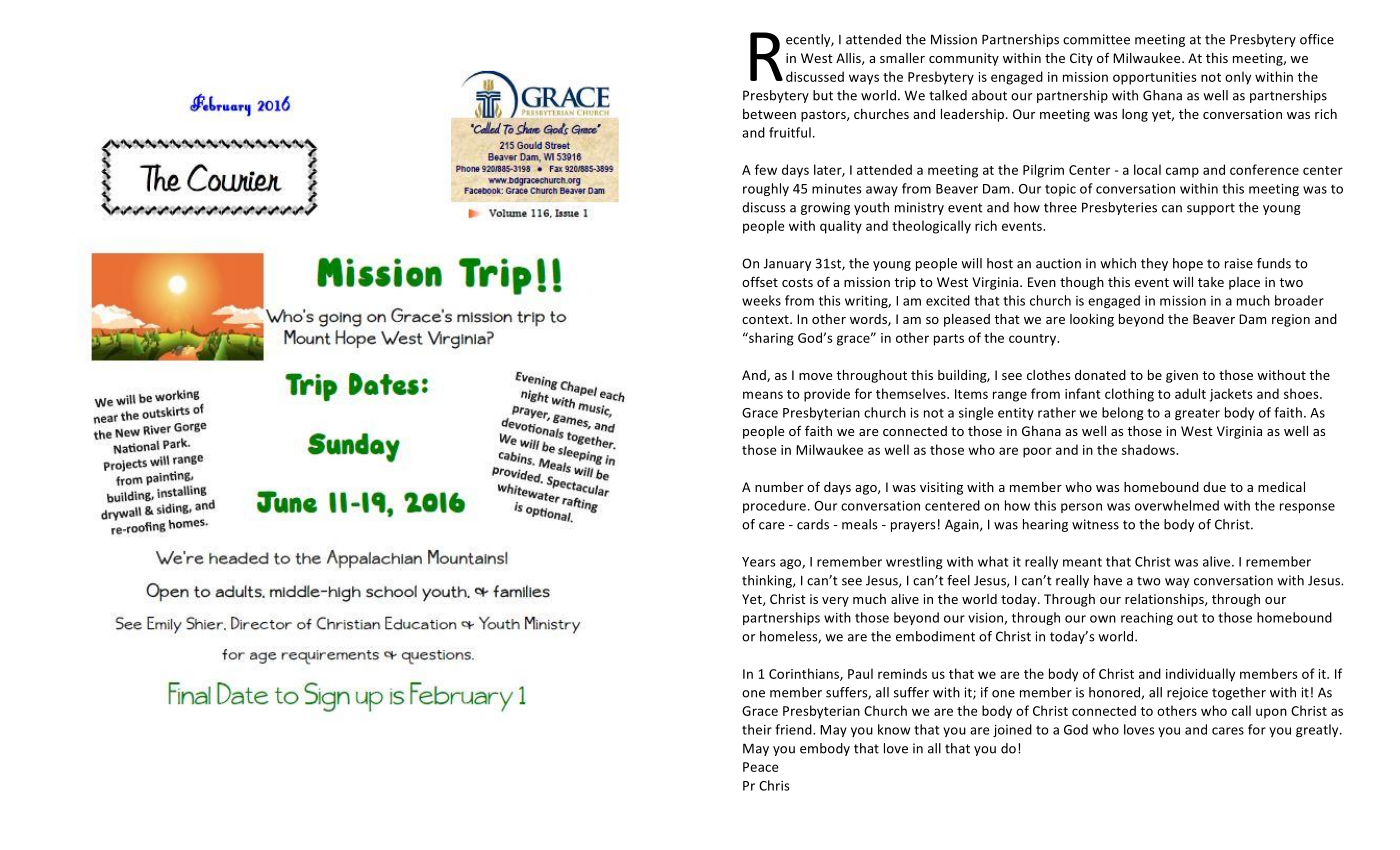  What do you see at coordinates (1058, 263) in the screenshot?
I see `auction` at bounding box center [1058, 263].
